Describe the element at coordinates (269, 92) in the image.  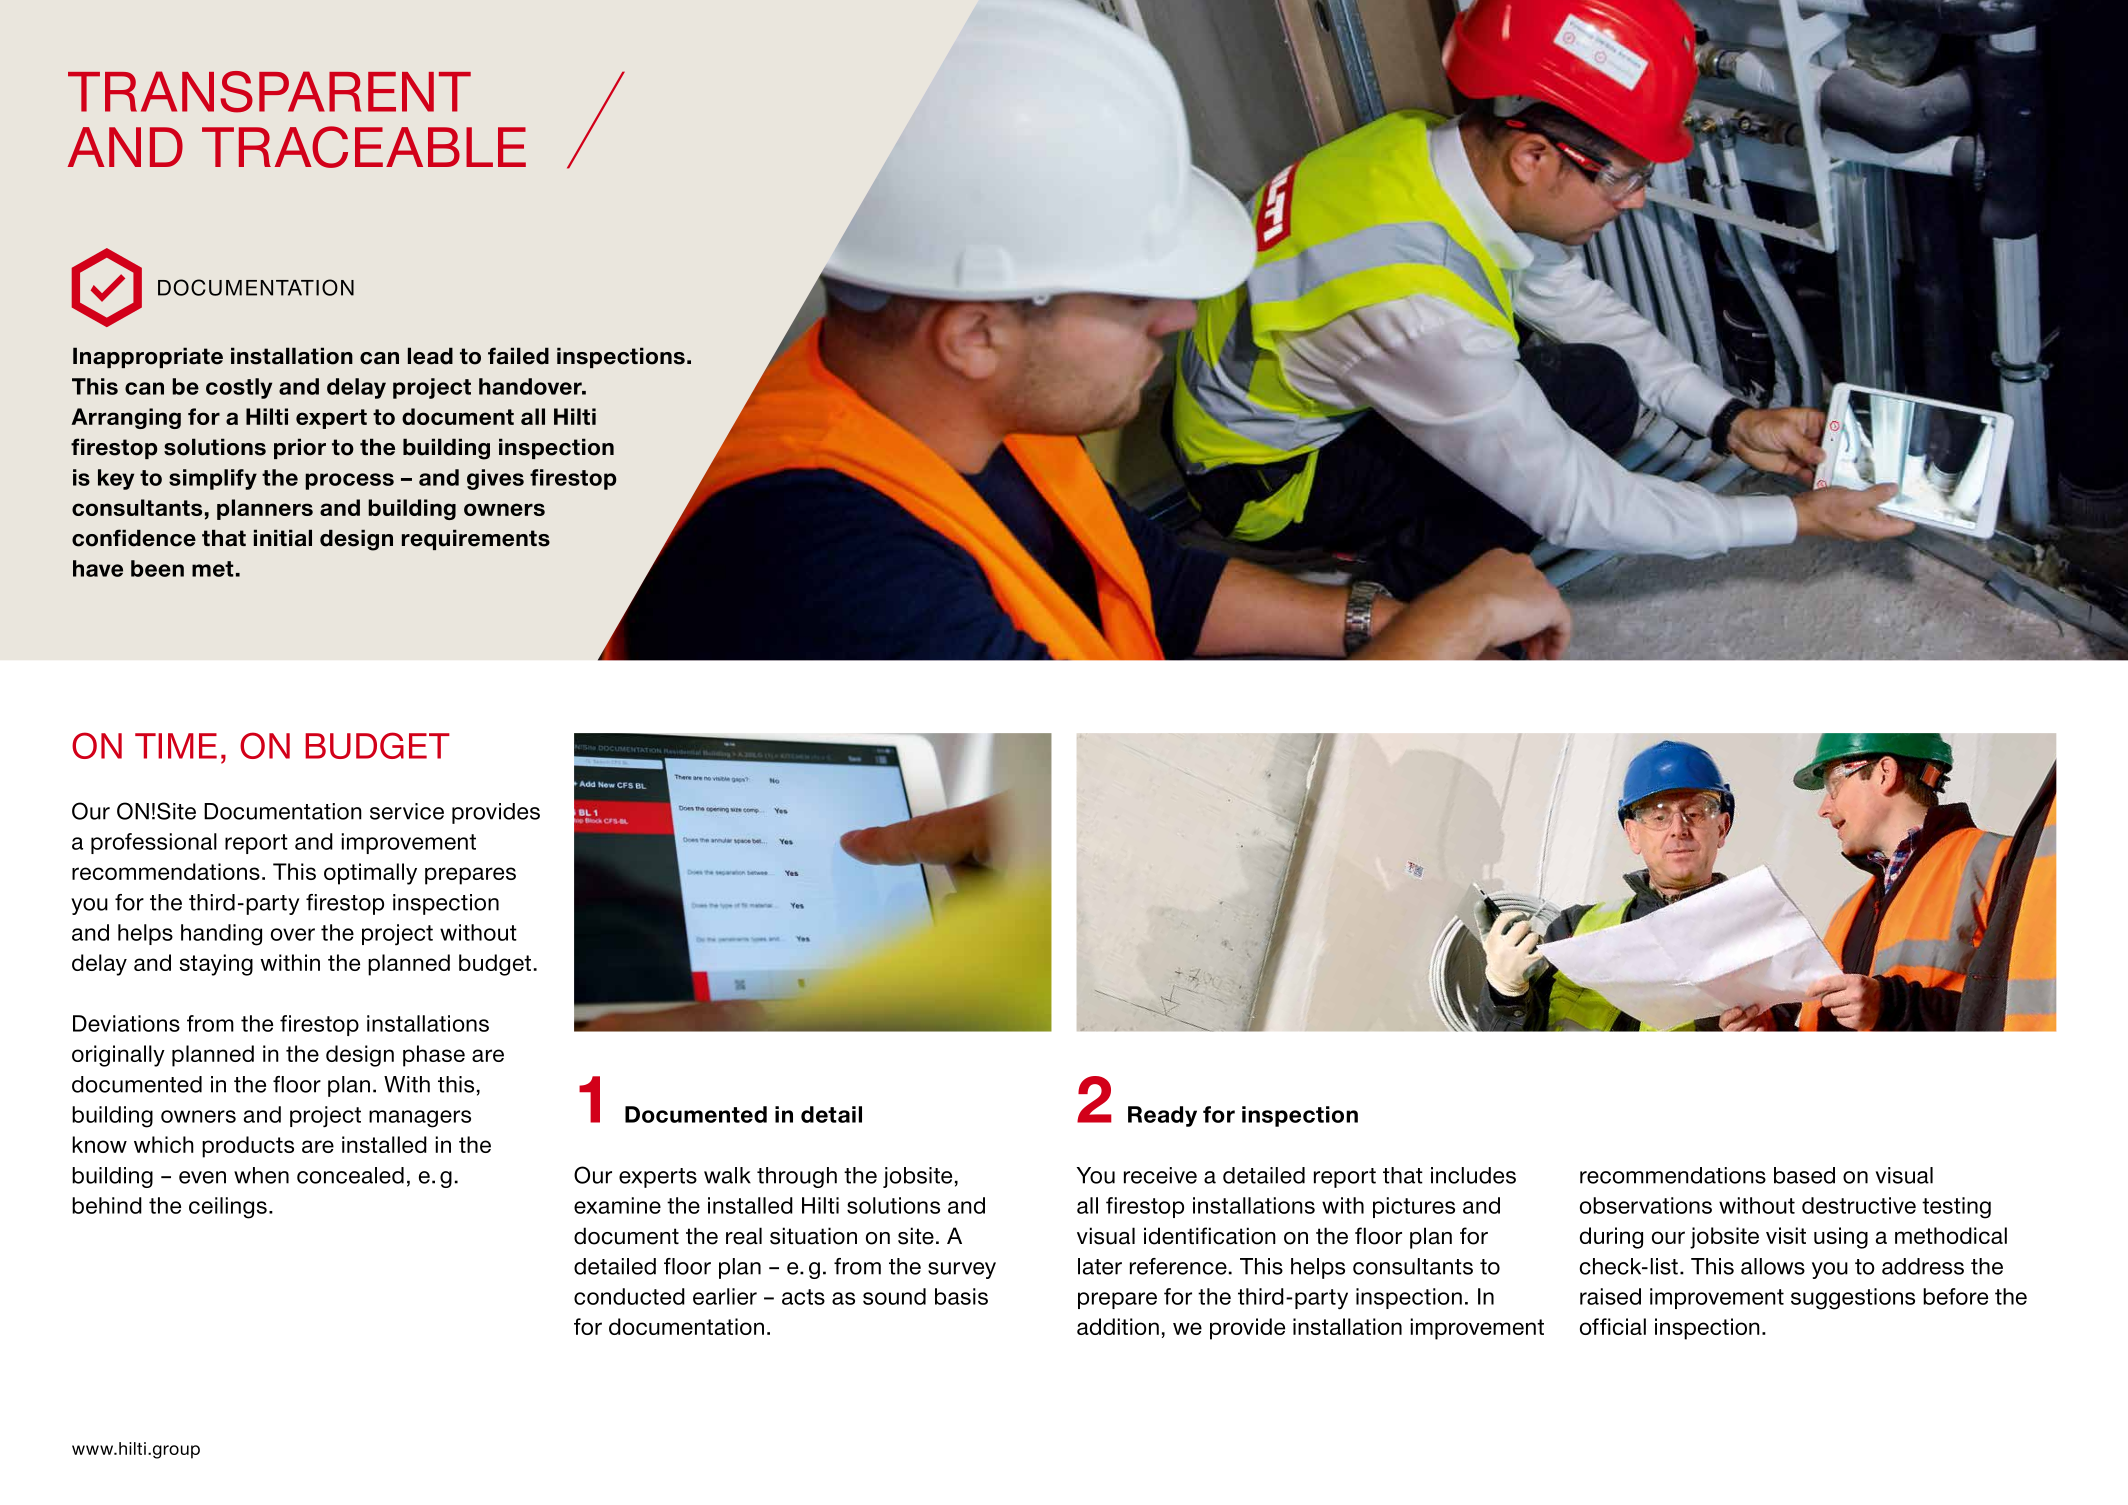
I see `TRANSPARENT` at that location.
